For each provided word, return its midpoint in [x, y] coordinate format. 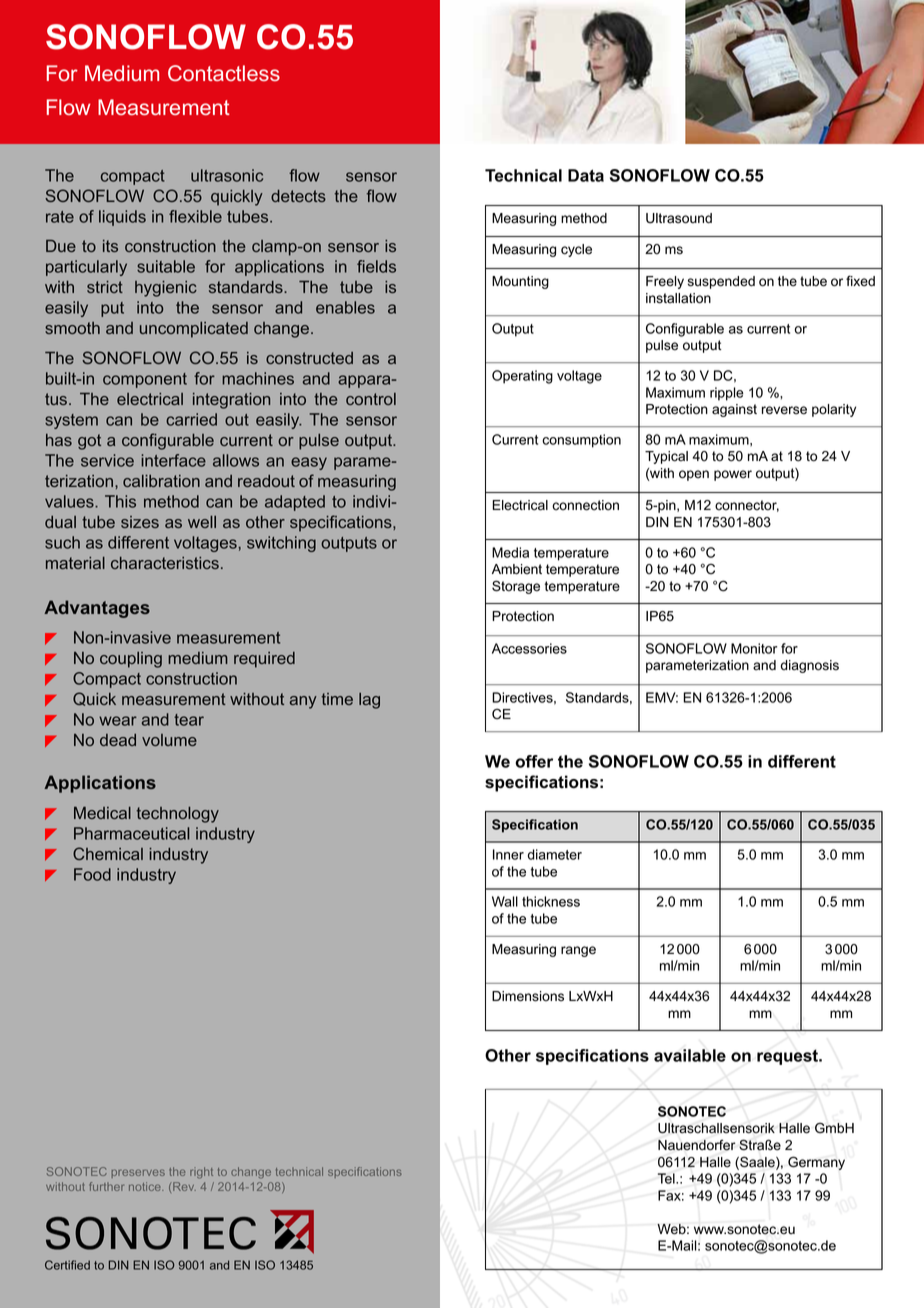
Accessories [529, 648]
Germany [816, 1163]
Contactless [224, 73]
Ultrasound [679, 218]
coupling [131, 660]
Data [586, 175]
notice [146, 1186]
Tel [667, 1178]
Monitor [754, 648]
